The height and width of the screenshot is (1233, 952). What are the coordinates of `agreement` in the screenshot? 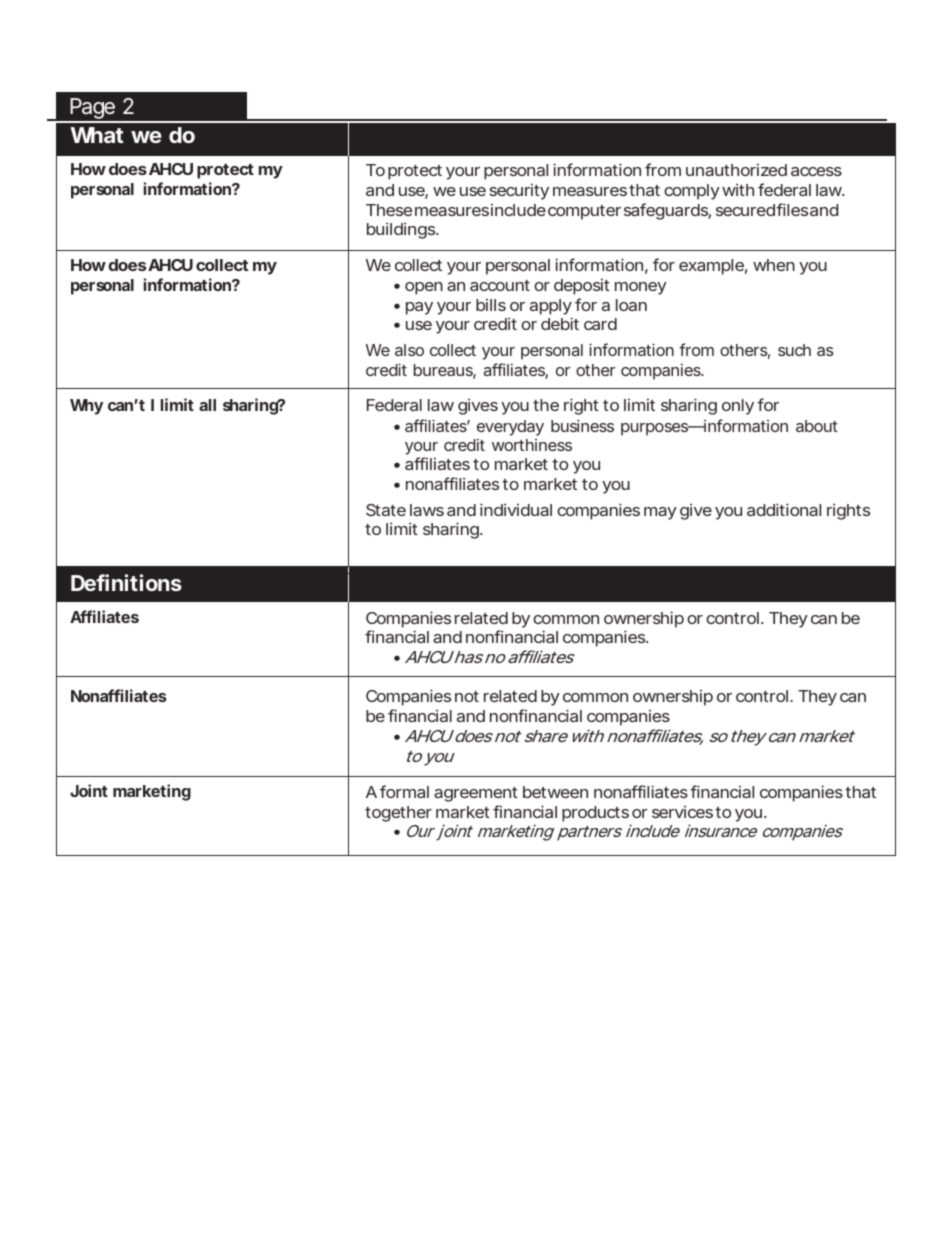 It's located at (476, 794).
